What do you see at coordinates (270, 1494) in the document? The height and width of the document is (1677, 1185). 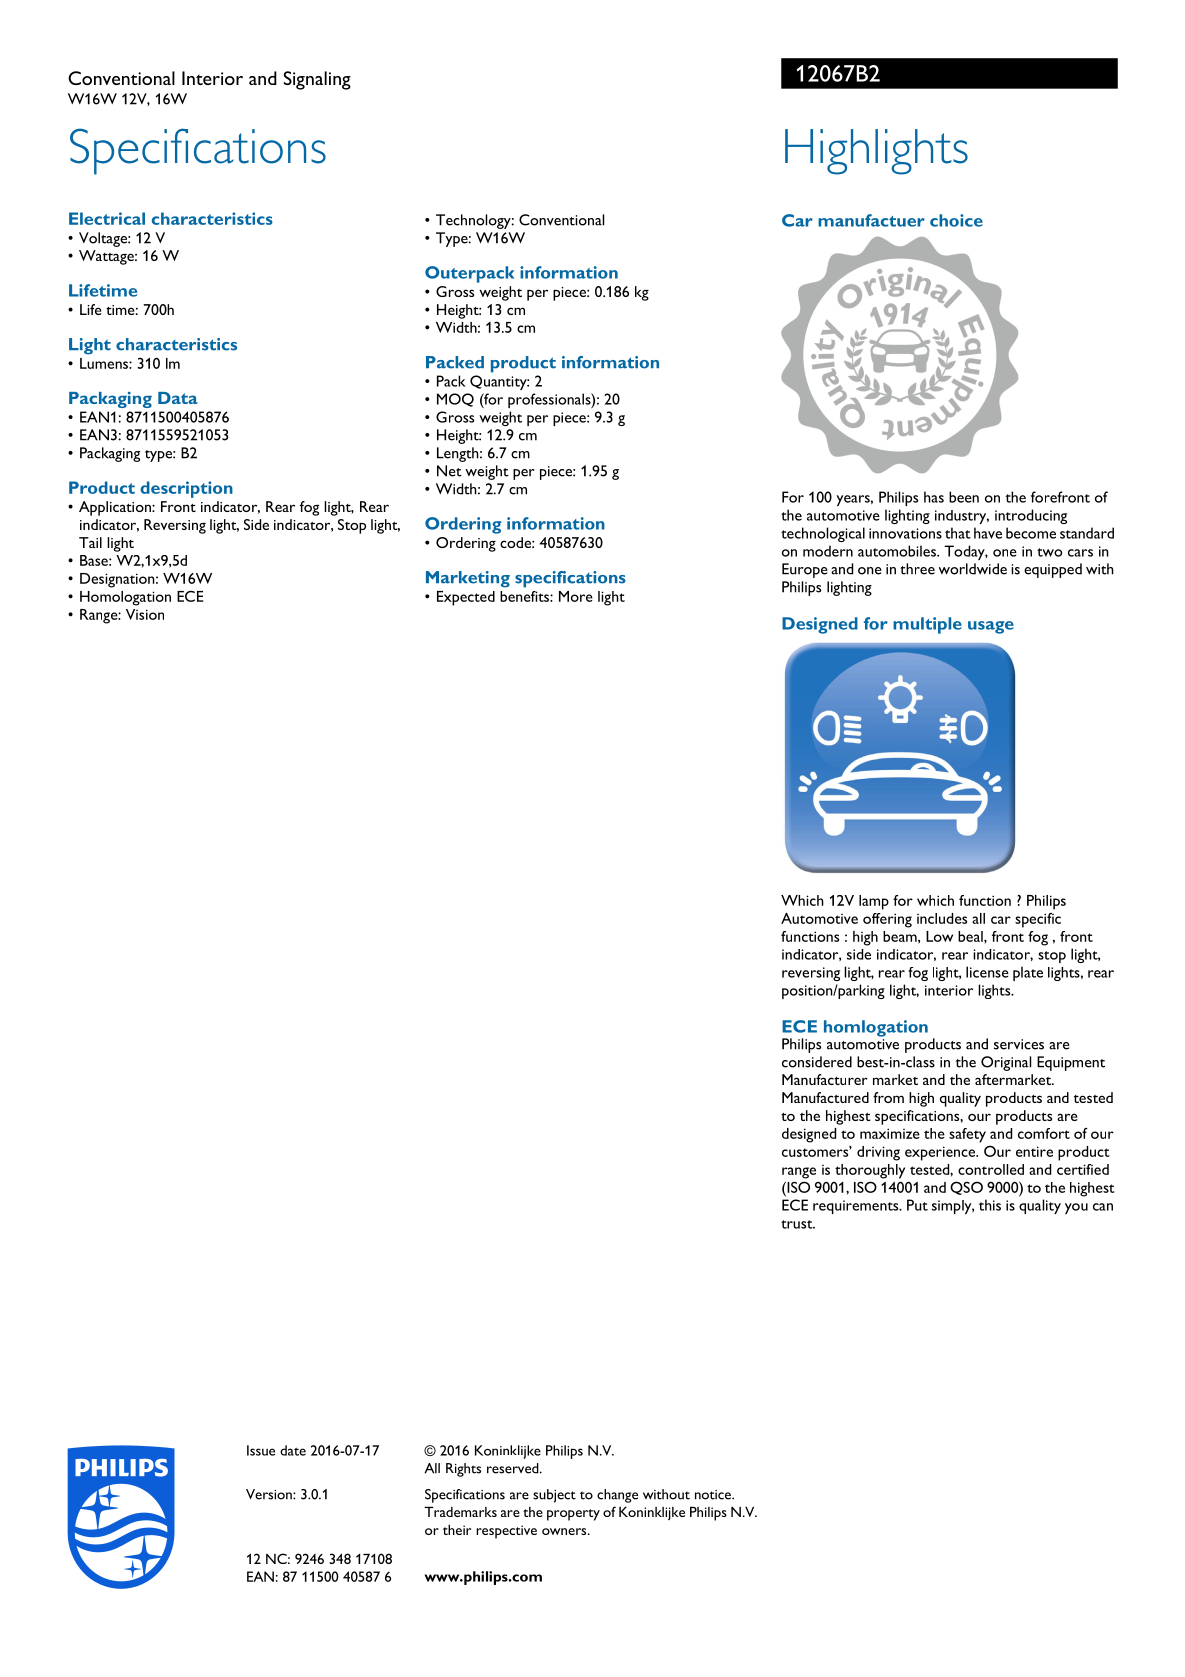 I see `Version` at bounding box center [270, 1494].
